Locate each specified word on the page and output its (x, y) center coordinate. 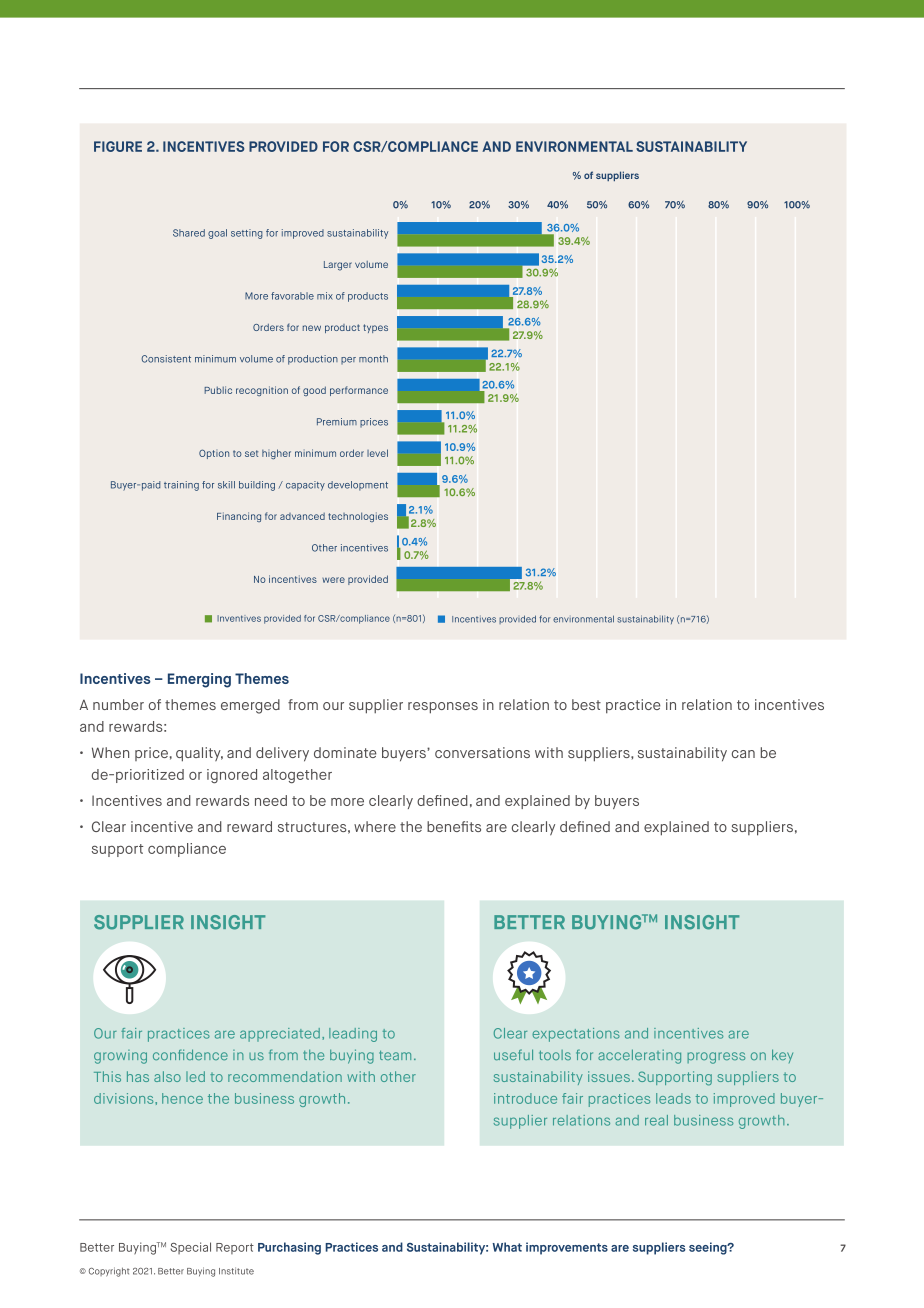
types (375, 328)
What (507, 1247)
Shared (189, 233)
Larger (338, 266)
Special (190, 1248)
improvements (567, 1248)
